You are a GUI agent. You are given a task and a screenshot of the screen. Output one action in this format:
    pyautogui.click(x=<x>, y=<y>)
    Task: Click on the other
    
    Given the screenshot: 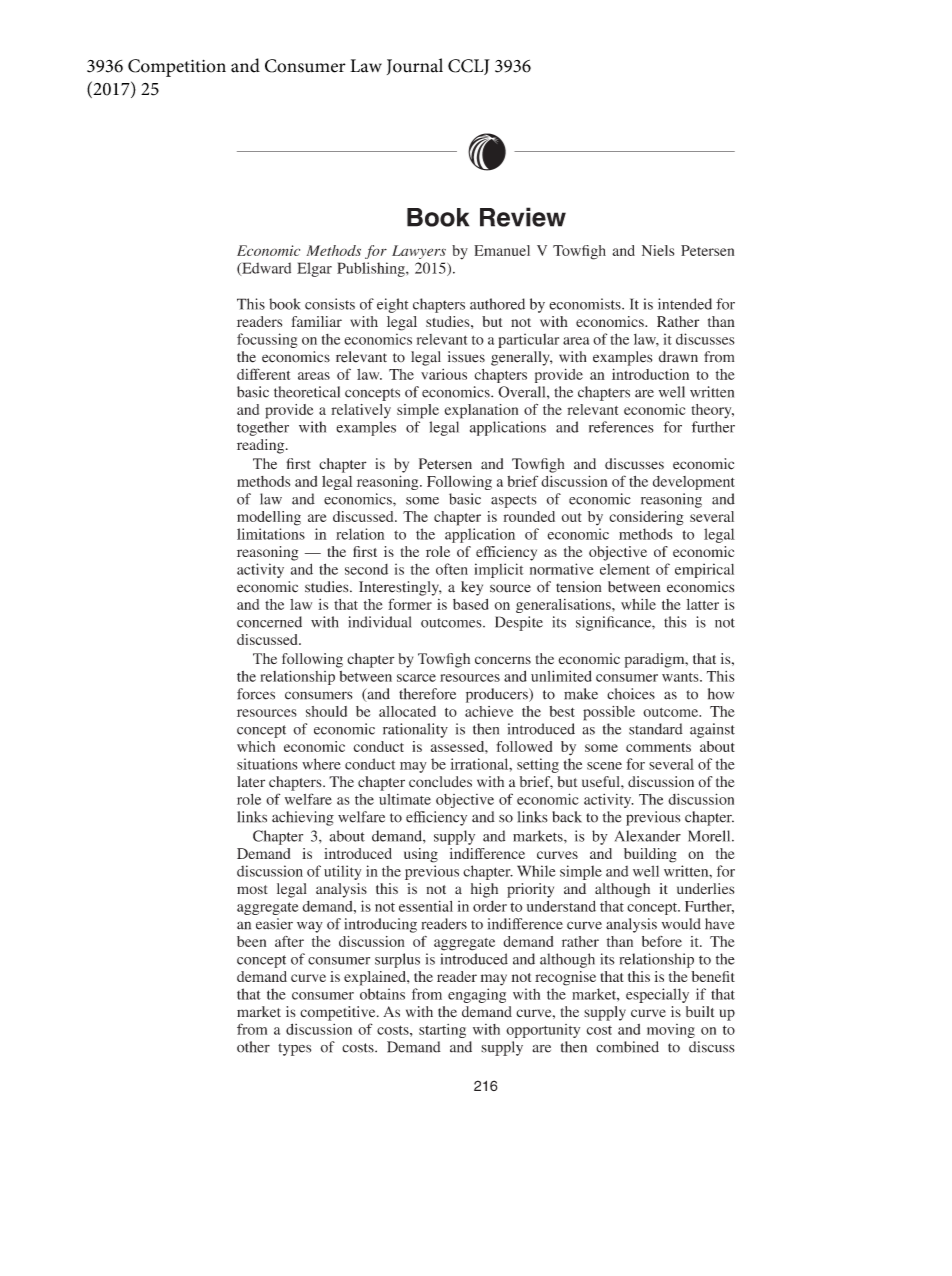 What is the action you would take?
    pyautogui.click(x=253, y=1047)
